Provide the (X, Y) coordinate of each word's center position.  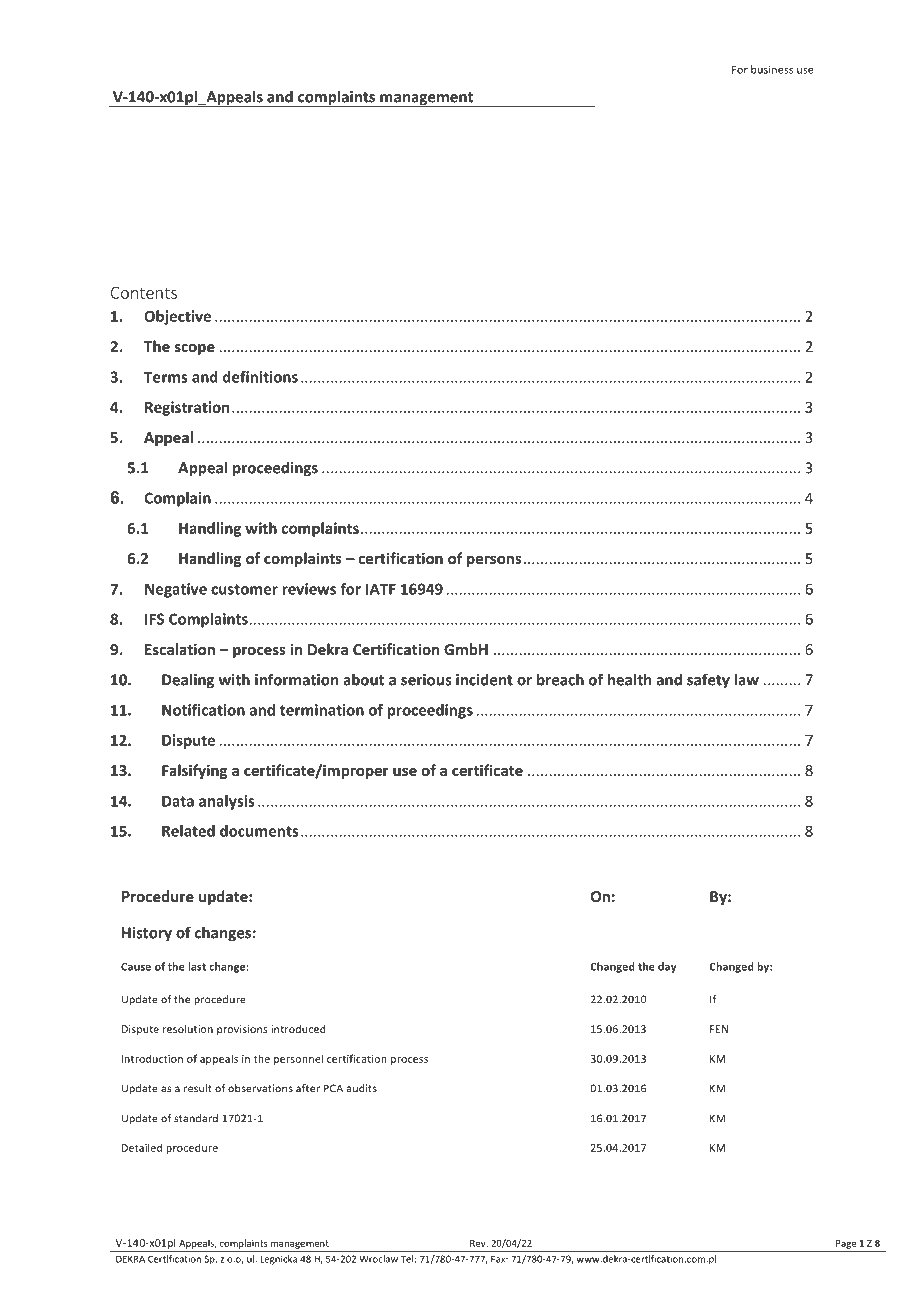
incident (484, 679)
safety (708, 681)
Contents (144, 293)
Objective (177, 317)
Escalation (180, 649)
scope (195, 349)
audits (362, 1088)
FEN (719, 1029)
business (772, 69)
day (667, 967)
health (629, 679)
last (197, 966)
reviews (309, 589)
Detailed (142, 1147)
